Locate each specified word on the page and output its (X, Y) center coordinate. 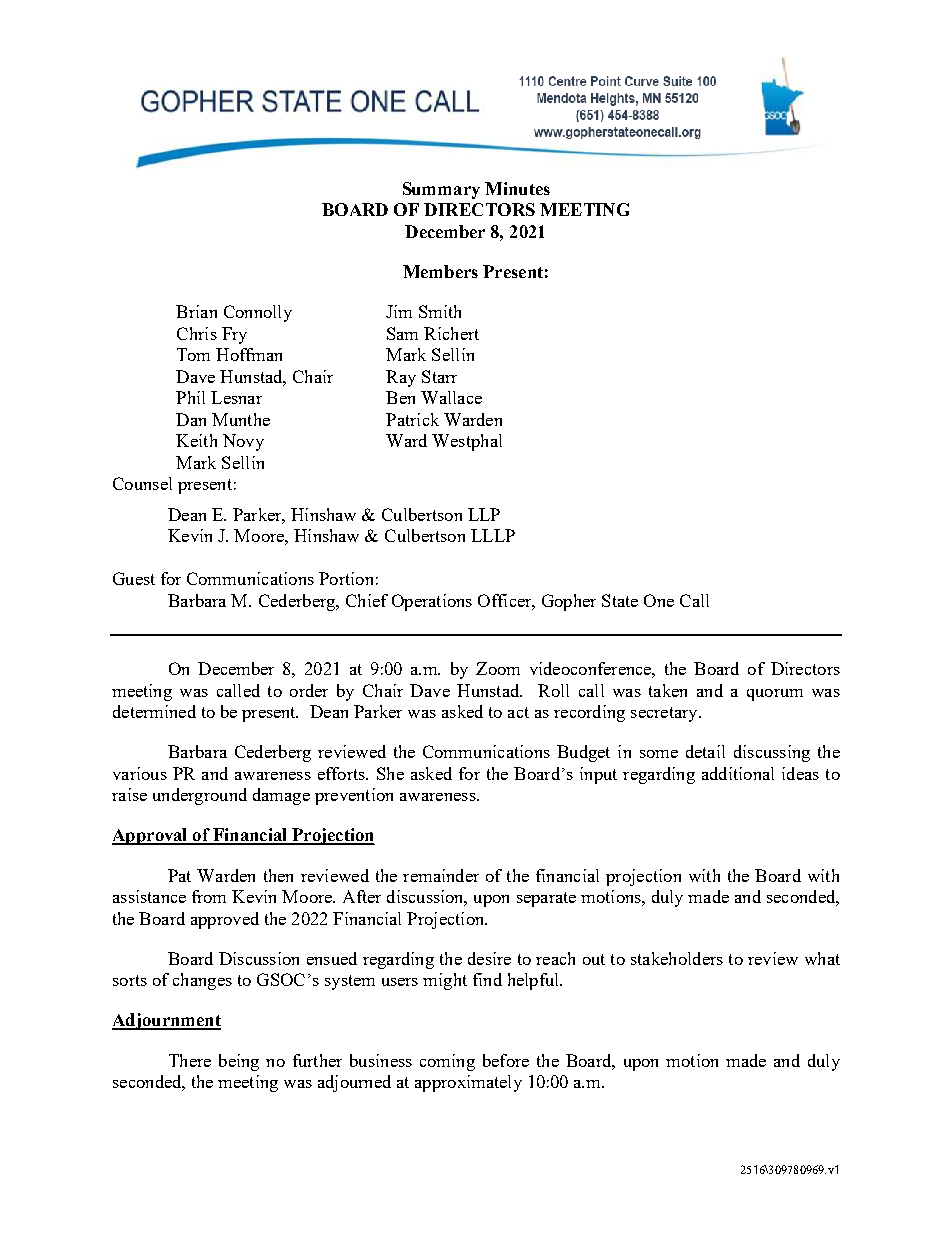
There (190, 1060)
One (659, 600)
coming (447, 1062)
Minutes (517, 188)
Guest (134, 578)
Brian (196, 311)
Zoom (498, 668)
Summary (441, 190)
